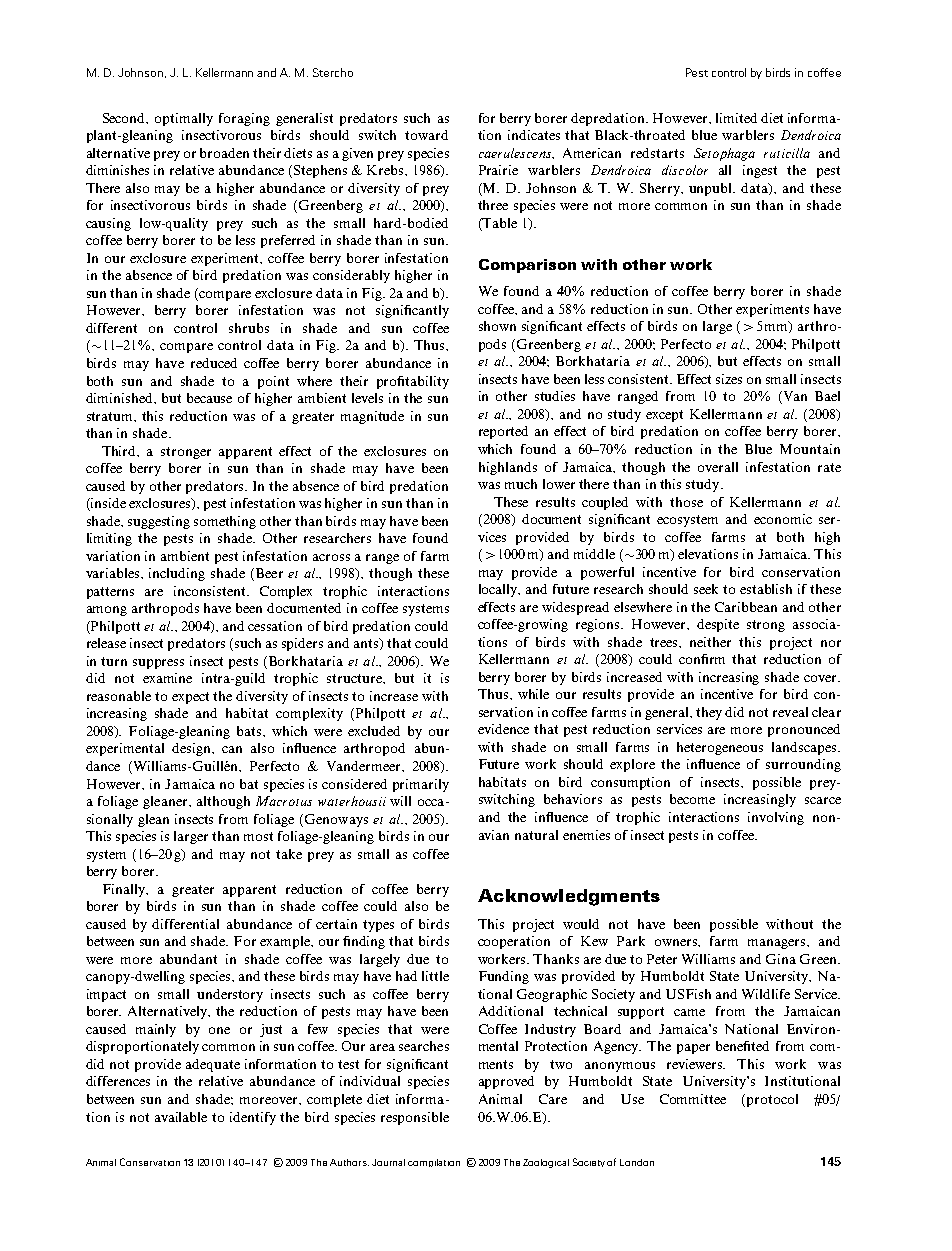 The width and height of the screenshot is (952, 1251). What do you see at coordinates (209, 398) in the screenshot?
I see `because` at bounding box center [209, 398].
